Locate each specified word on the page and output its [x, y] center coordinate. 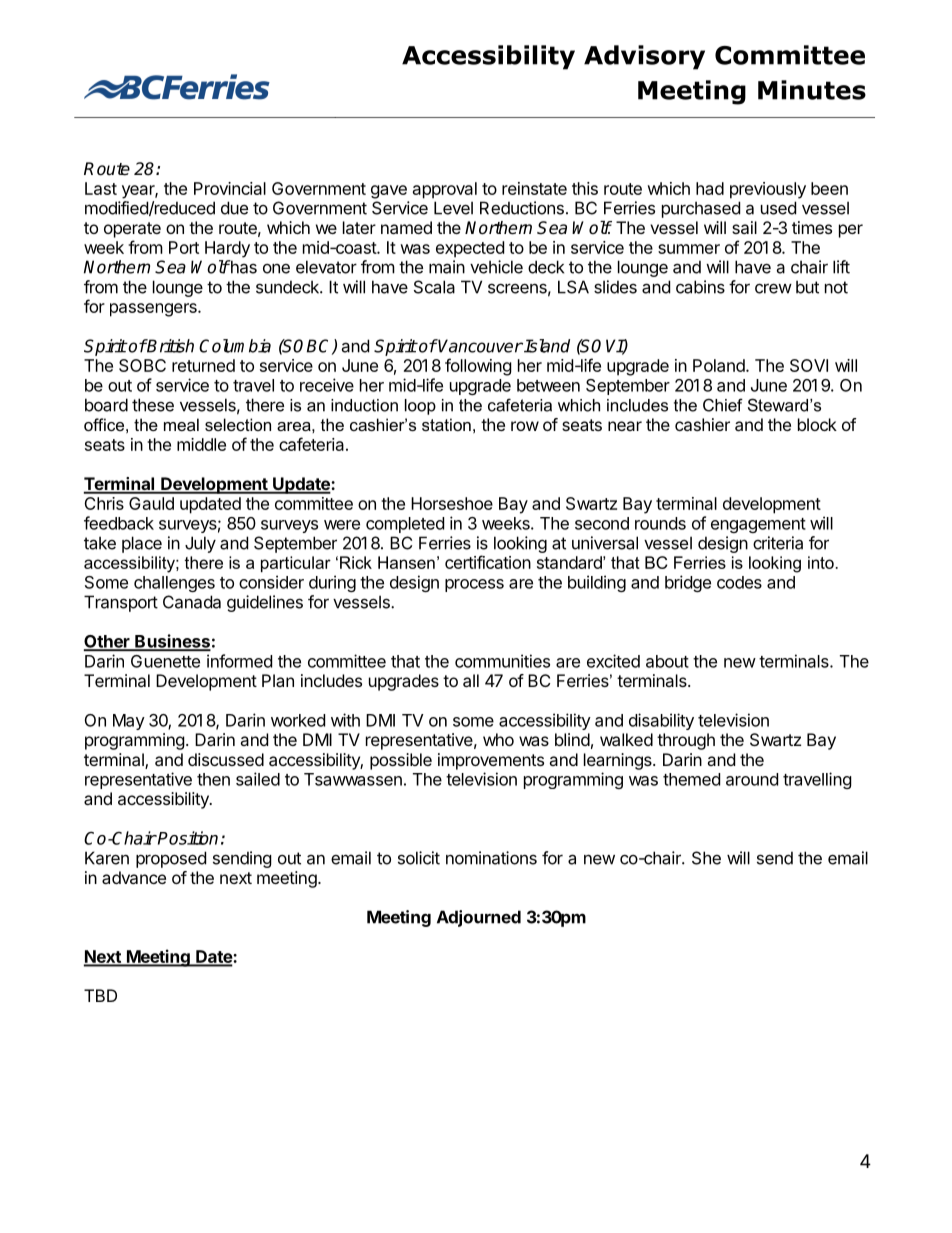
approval [445, 190]
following [478, 367]
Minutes [812, 90]
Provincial [230, 188]
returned [203, 365]
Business [172, 642]
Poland [720, 365]
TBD [100, 995]
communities [502, 661]
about [667, 661]
